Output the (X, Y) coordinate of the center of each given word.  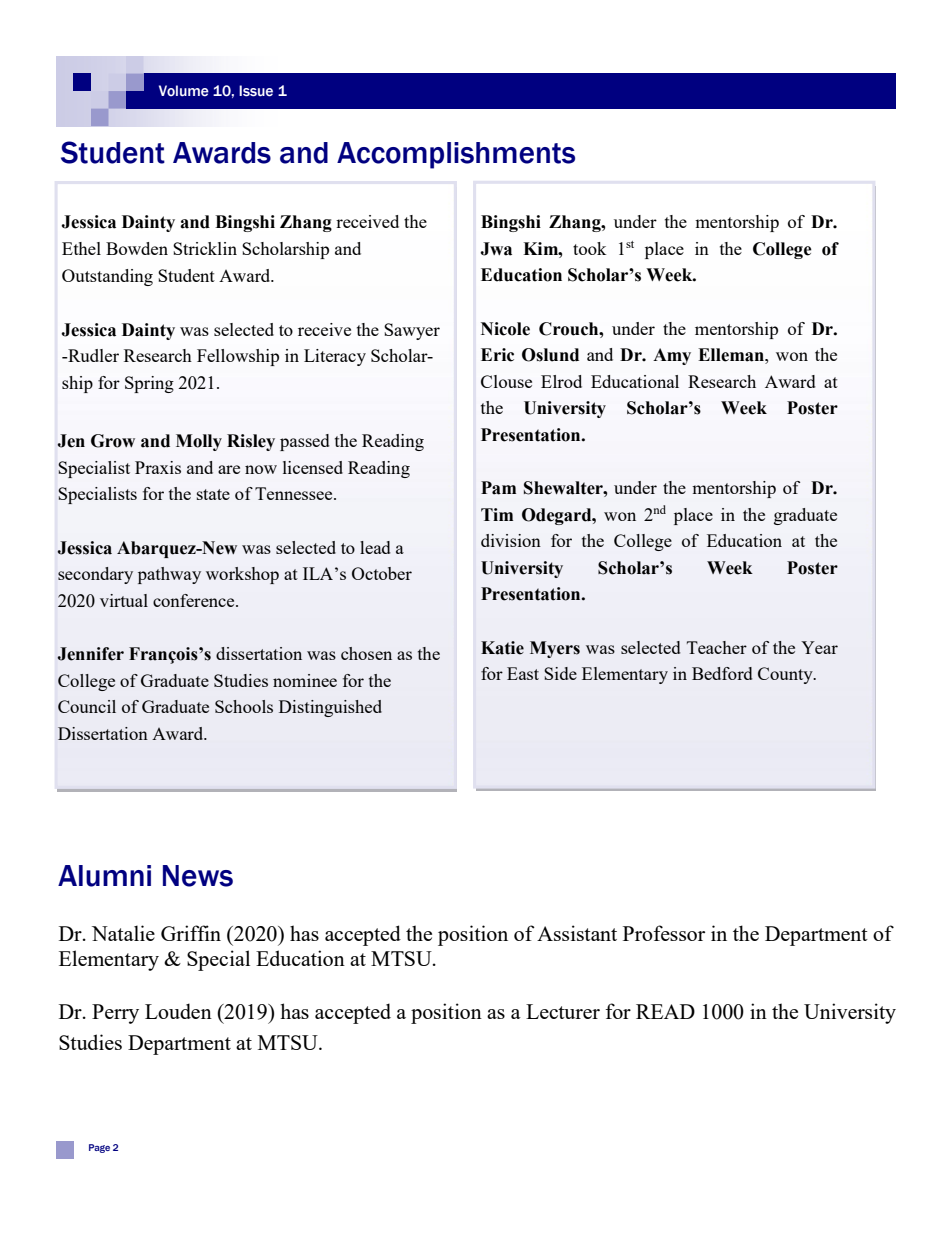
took (590, 248)
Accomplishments (456, 155)
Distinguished (330, 708)
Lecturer (563, 1011)
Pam (498, 488)
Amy (672, 356)
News (198, 876)
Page (99, 1148)
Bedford (722, 673)
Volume (184, 91)
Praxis (158, 467)
